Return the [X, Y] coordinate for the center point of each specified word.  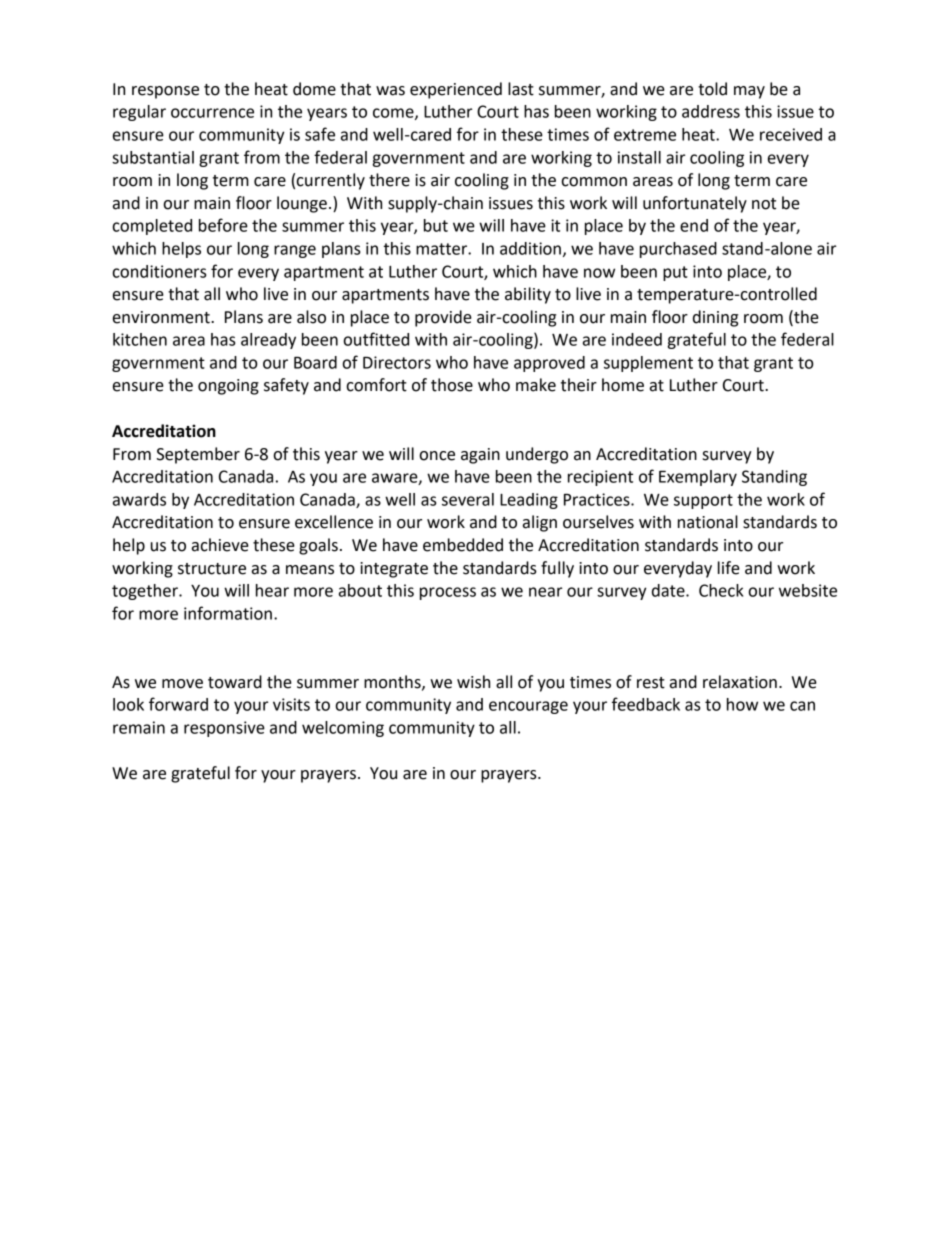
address [711, 111]
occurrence [212, 113]
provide [443, 318]
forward [178, 704]
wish [473, 682]
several [468, 499]
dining [715, 318]
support [703, 501]
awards [139, 499]
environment [162, 317]
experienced [456, 90]
